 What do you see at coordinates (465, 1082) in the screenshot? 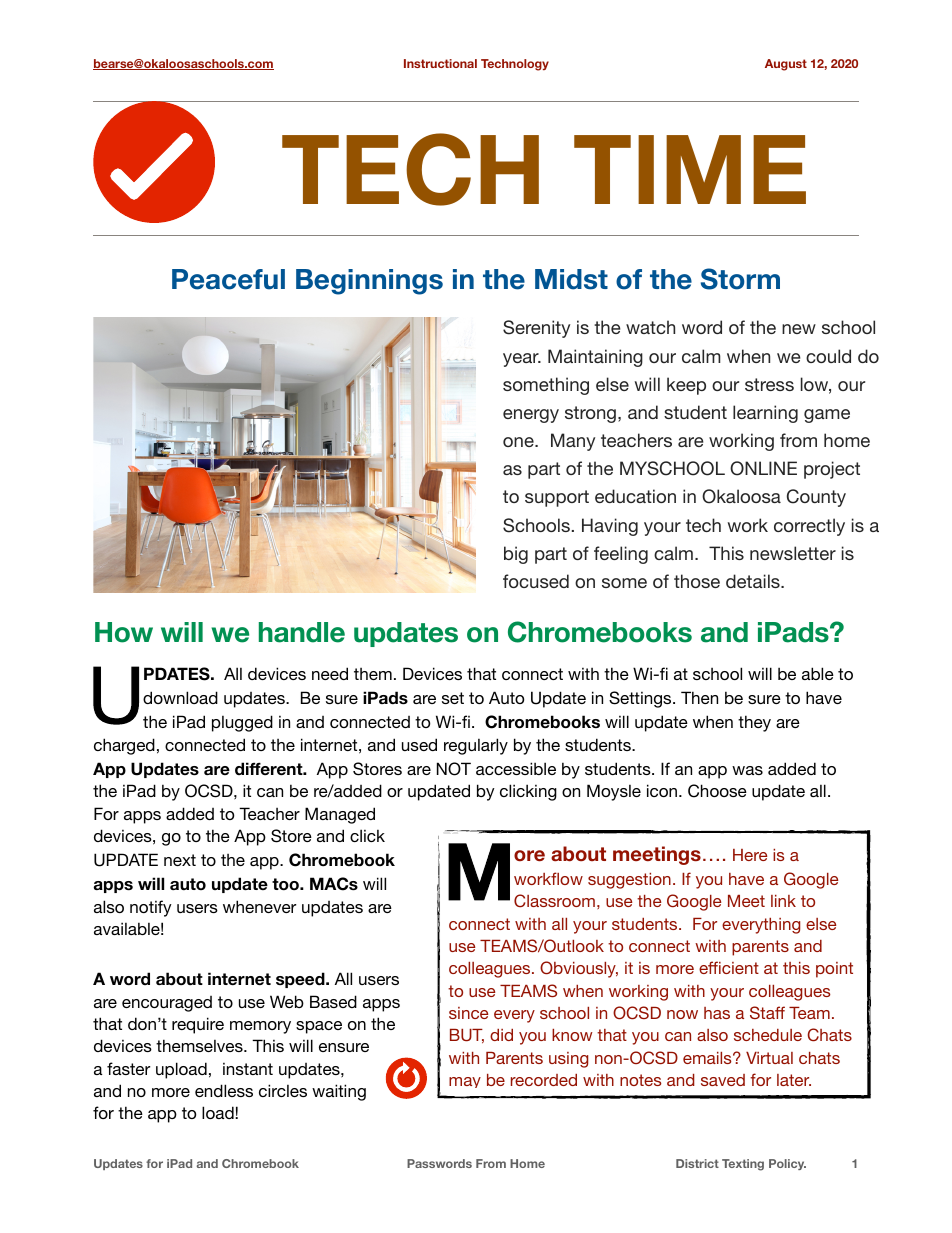
I see `may` at bounding box center [465, 1082].
